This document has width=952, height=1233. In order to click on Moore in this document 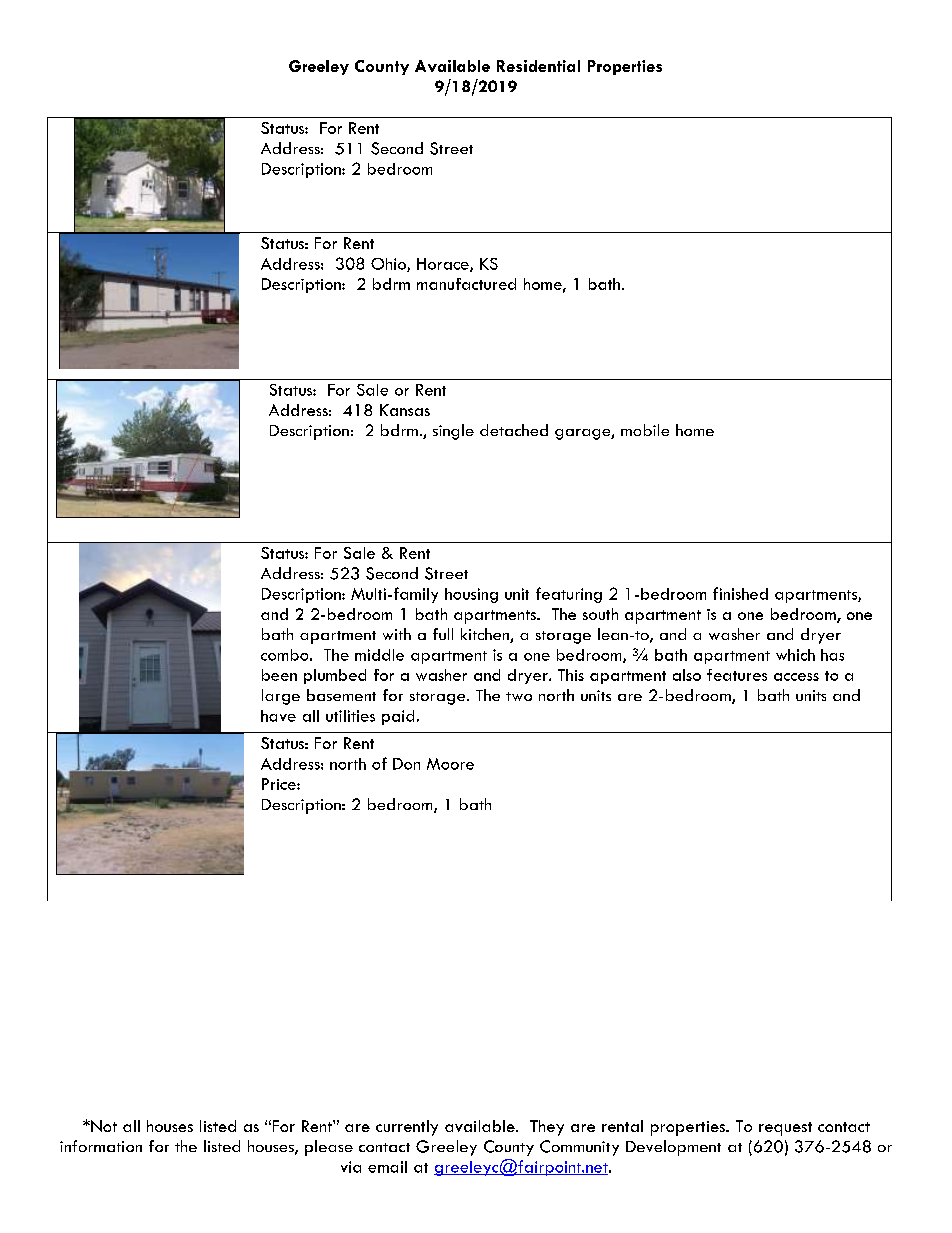, I will do `click(450, 764)`.
